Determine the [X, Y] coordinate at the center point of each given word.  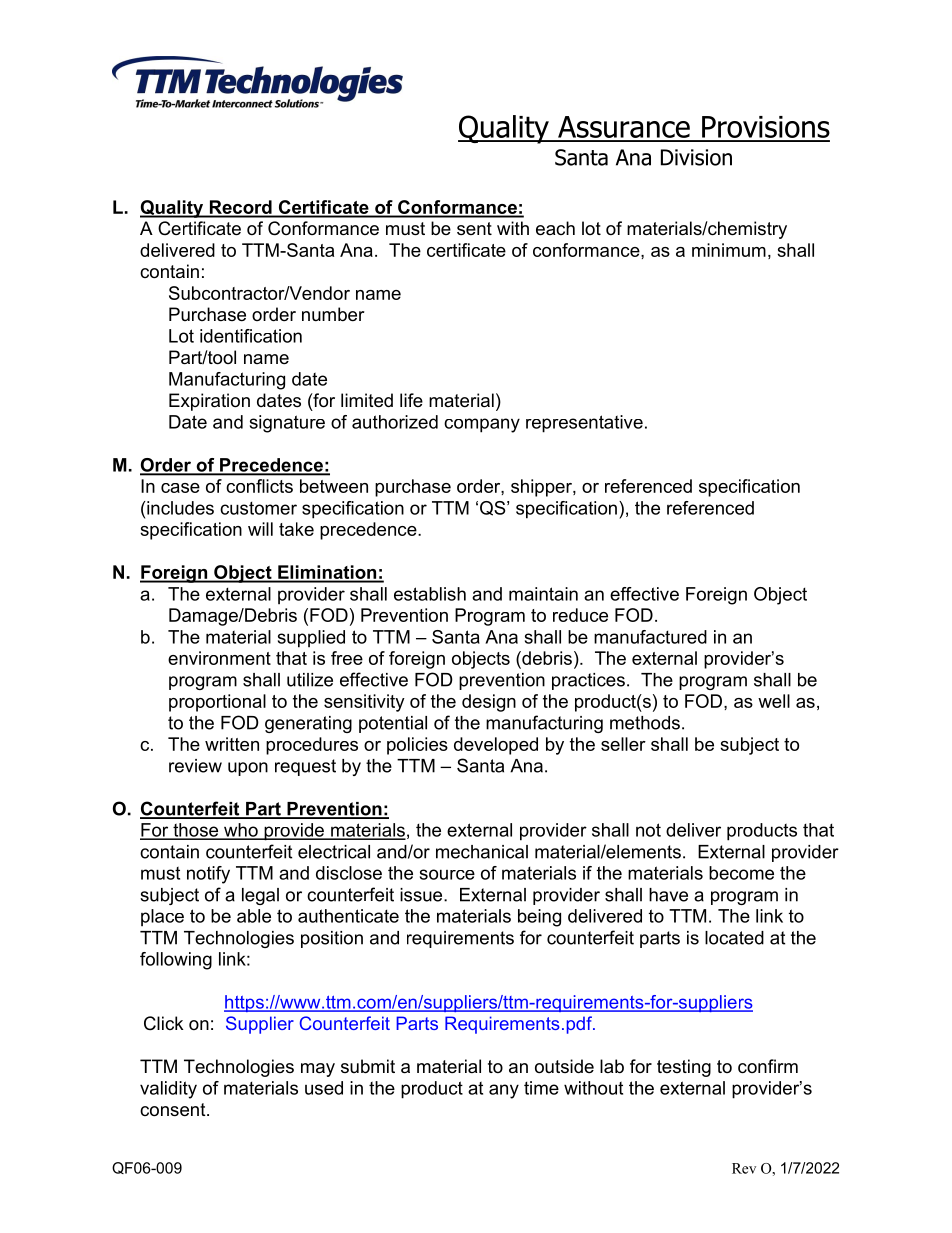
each [555, 228]
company [482, 425]
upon [248, 769]
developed [496, 746]
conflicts [259, 486]
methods [645, 723]
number [333, 314]
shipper [542, 488]
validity [168, 1090]
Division [696, 157]
